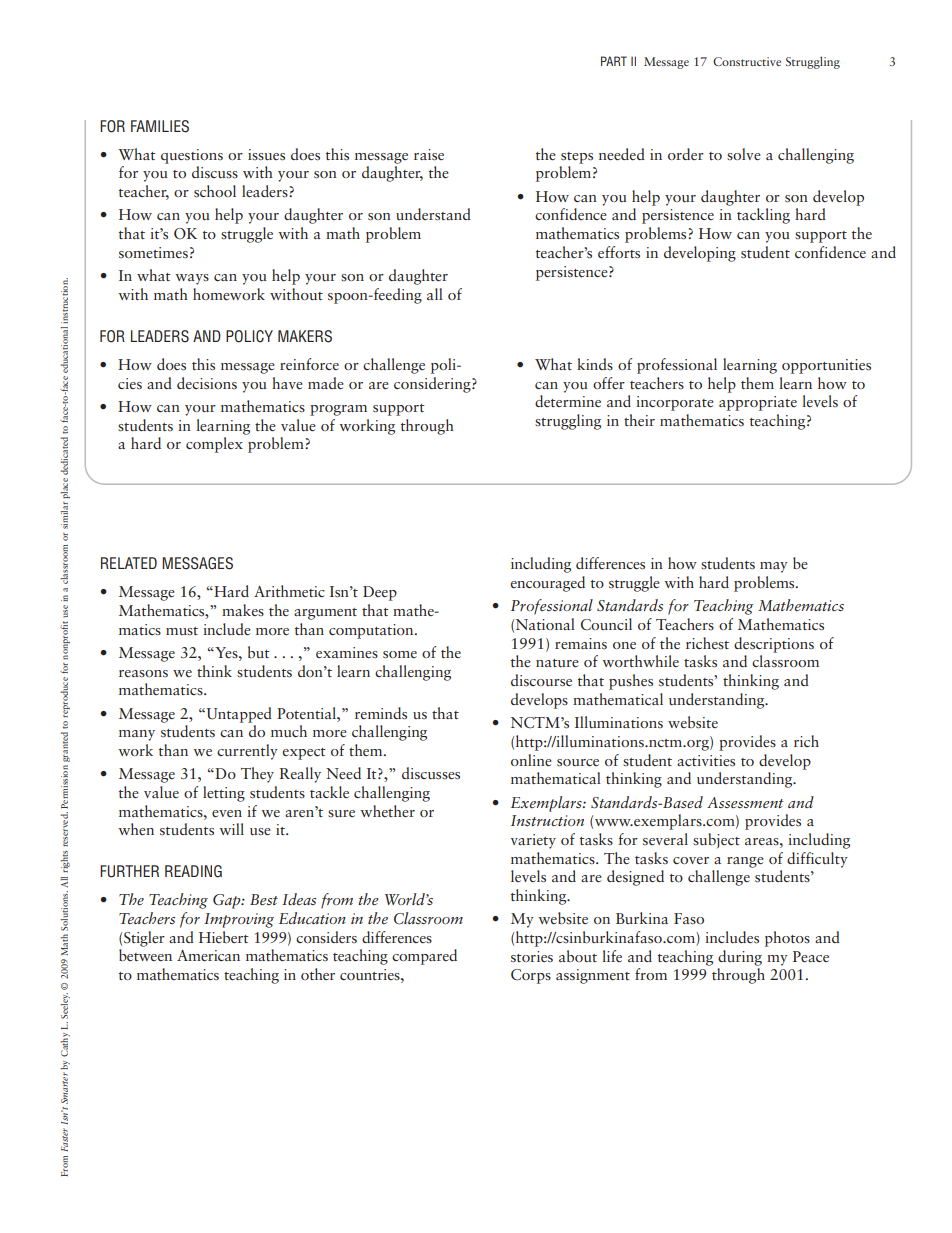 Image resolution: width=952 pixels, height=1233 pixels. I want to click on may, so click(774, 567).
